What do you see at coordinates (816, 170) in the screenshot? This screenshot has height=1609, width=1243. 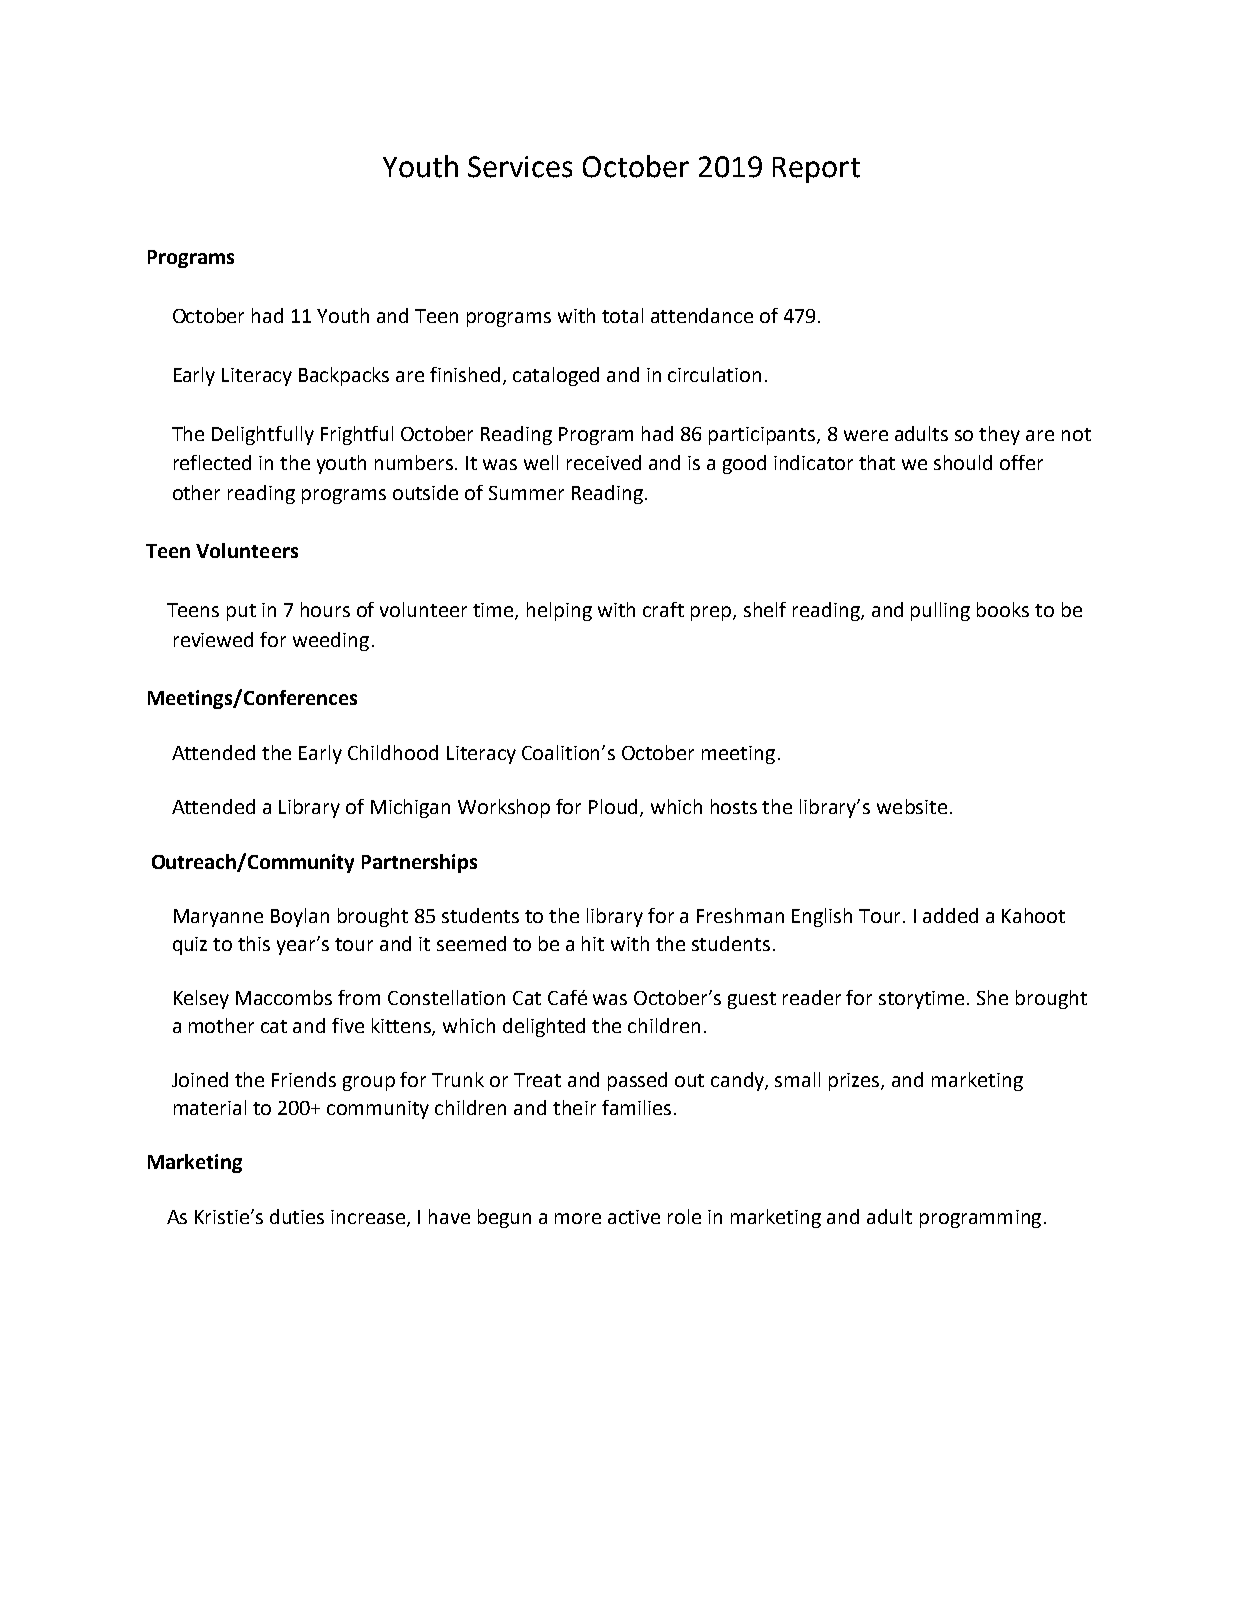 I see `Report` at bounding box center [816, 170].
